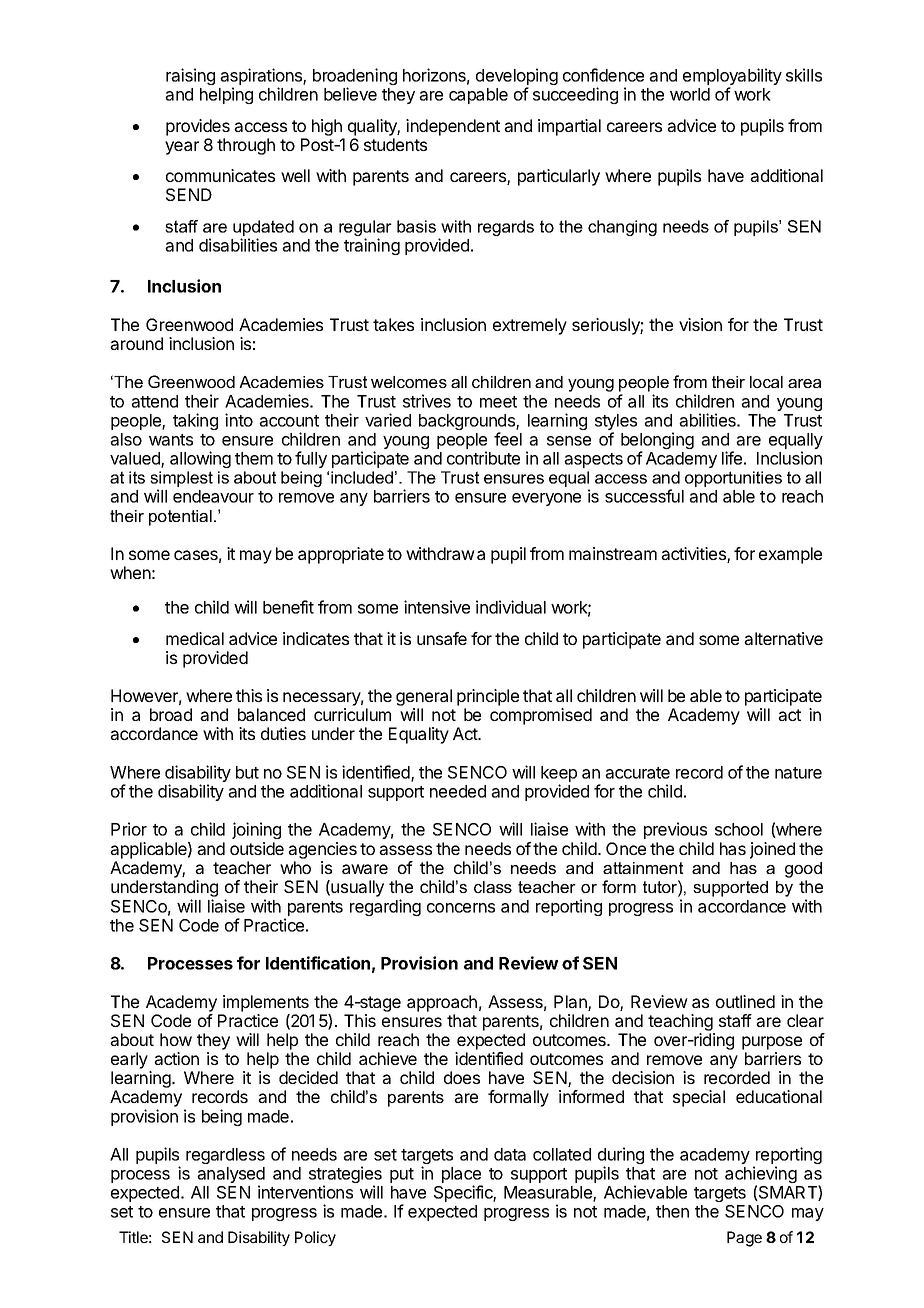 This screenshot has width=924, height=1308. Describe the element at coordinates (195, 638) in the screenshot. I see `medical` at that location.
